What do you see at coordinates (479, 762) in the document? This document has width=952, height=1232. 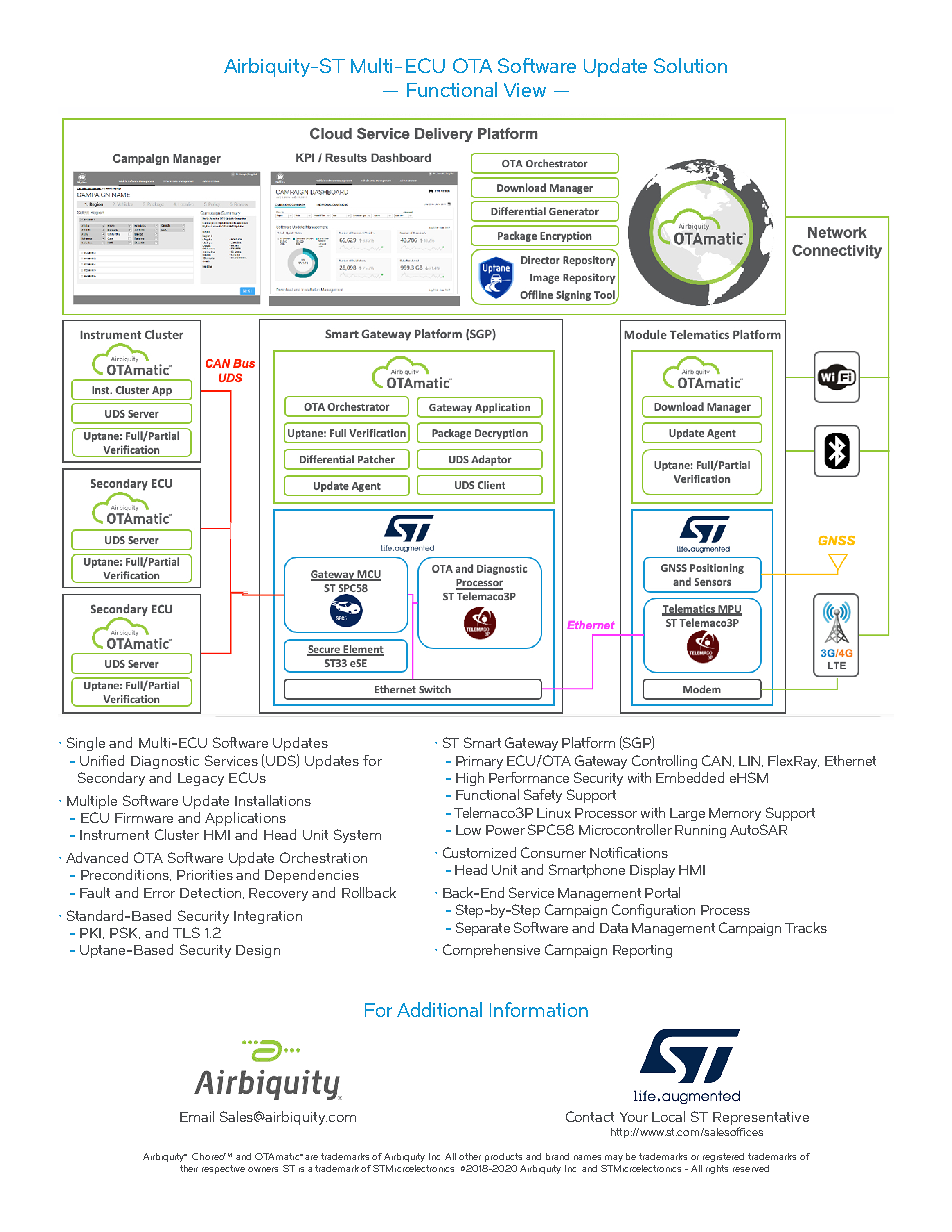 I see `Primary` at bounding box center [479, 762].
